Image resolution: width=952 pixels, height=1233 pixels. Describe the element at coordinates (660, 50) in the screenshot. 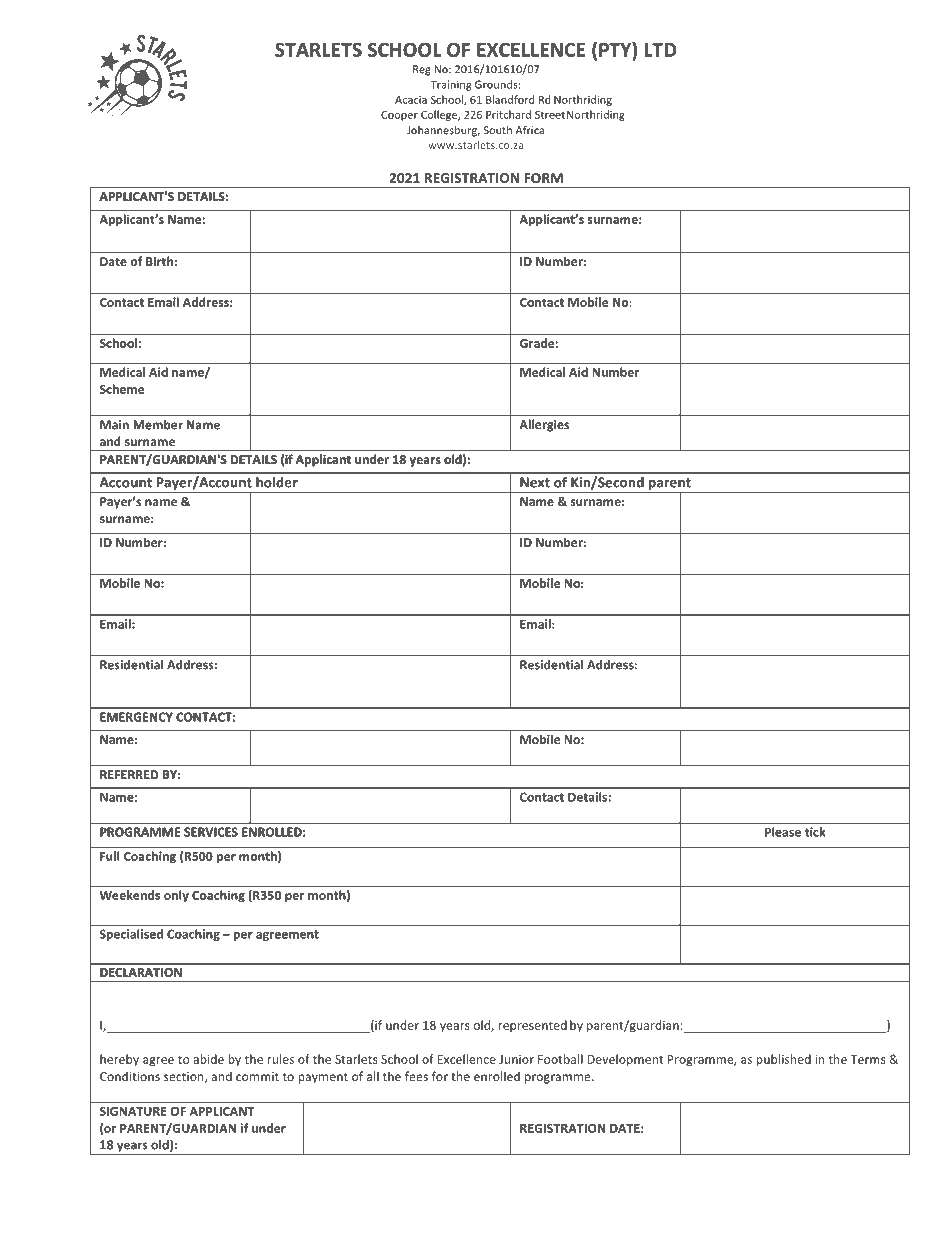

I see `LTD` at that location.
